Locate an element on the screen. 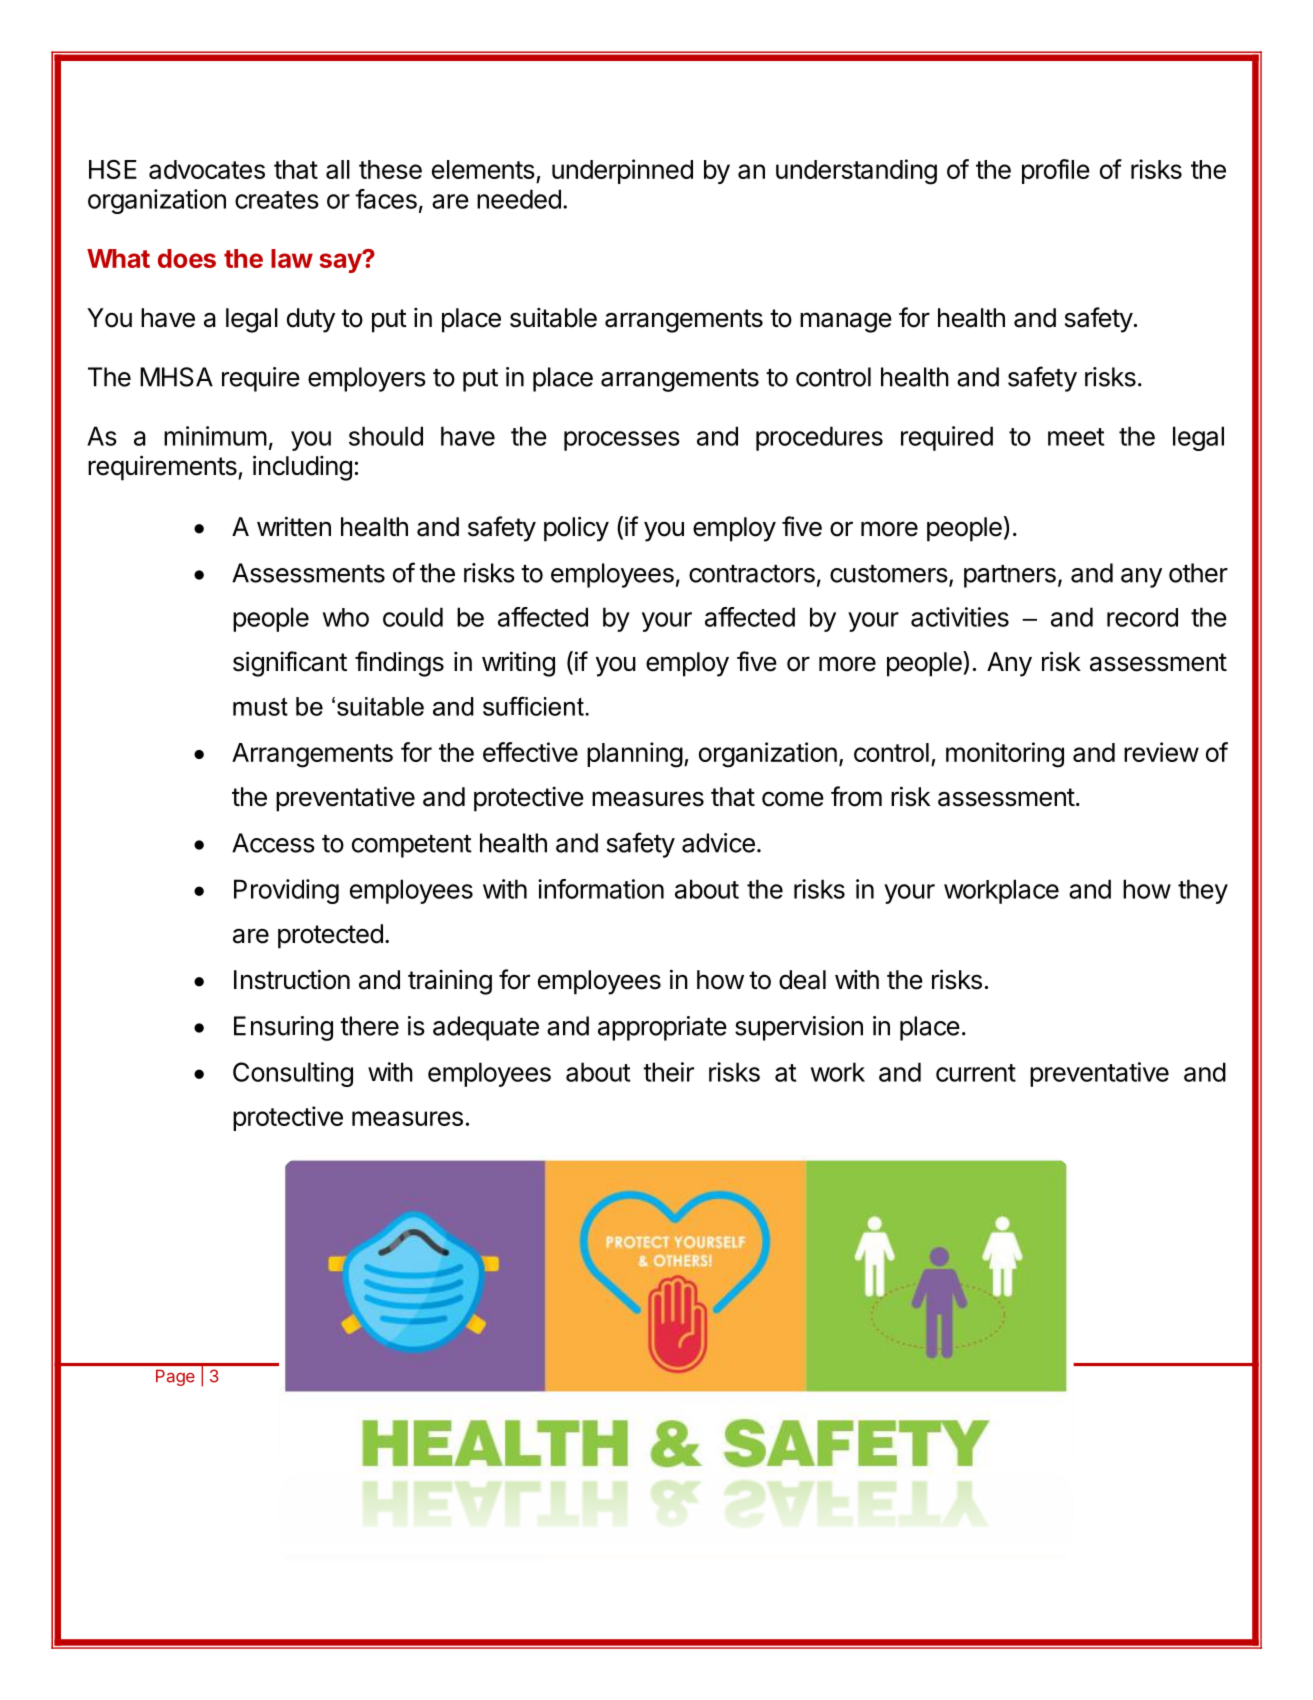  partners is located at coordinates (1010, 576).
